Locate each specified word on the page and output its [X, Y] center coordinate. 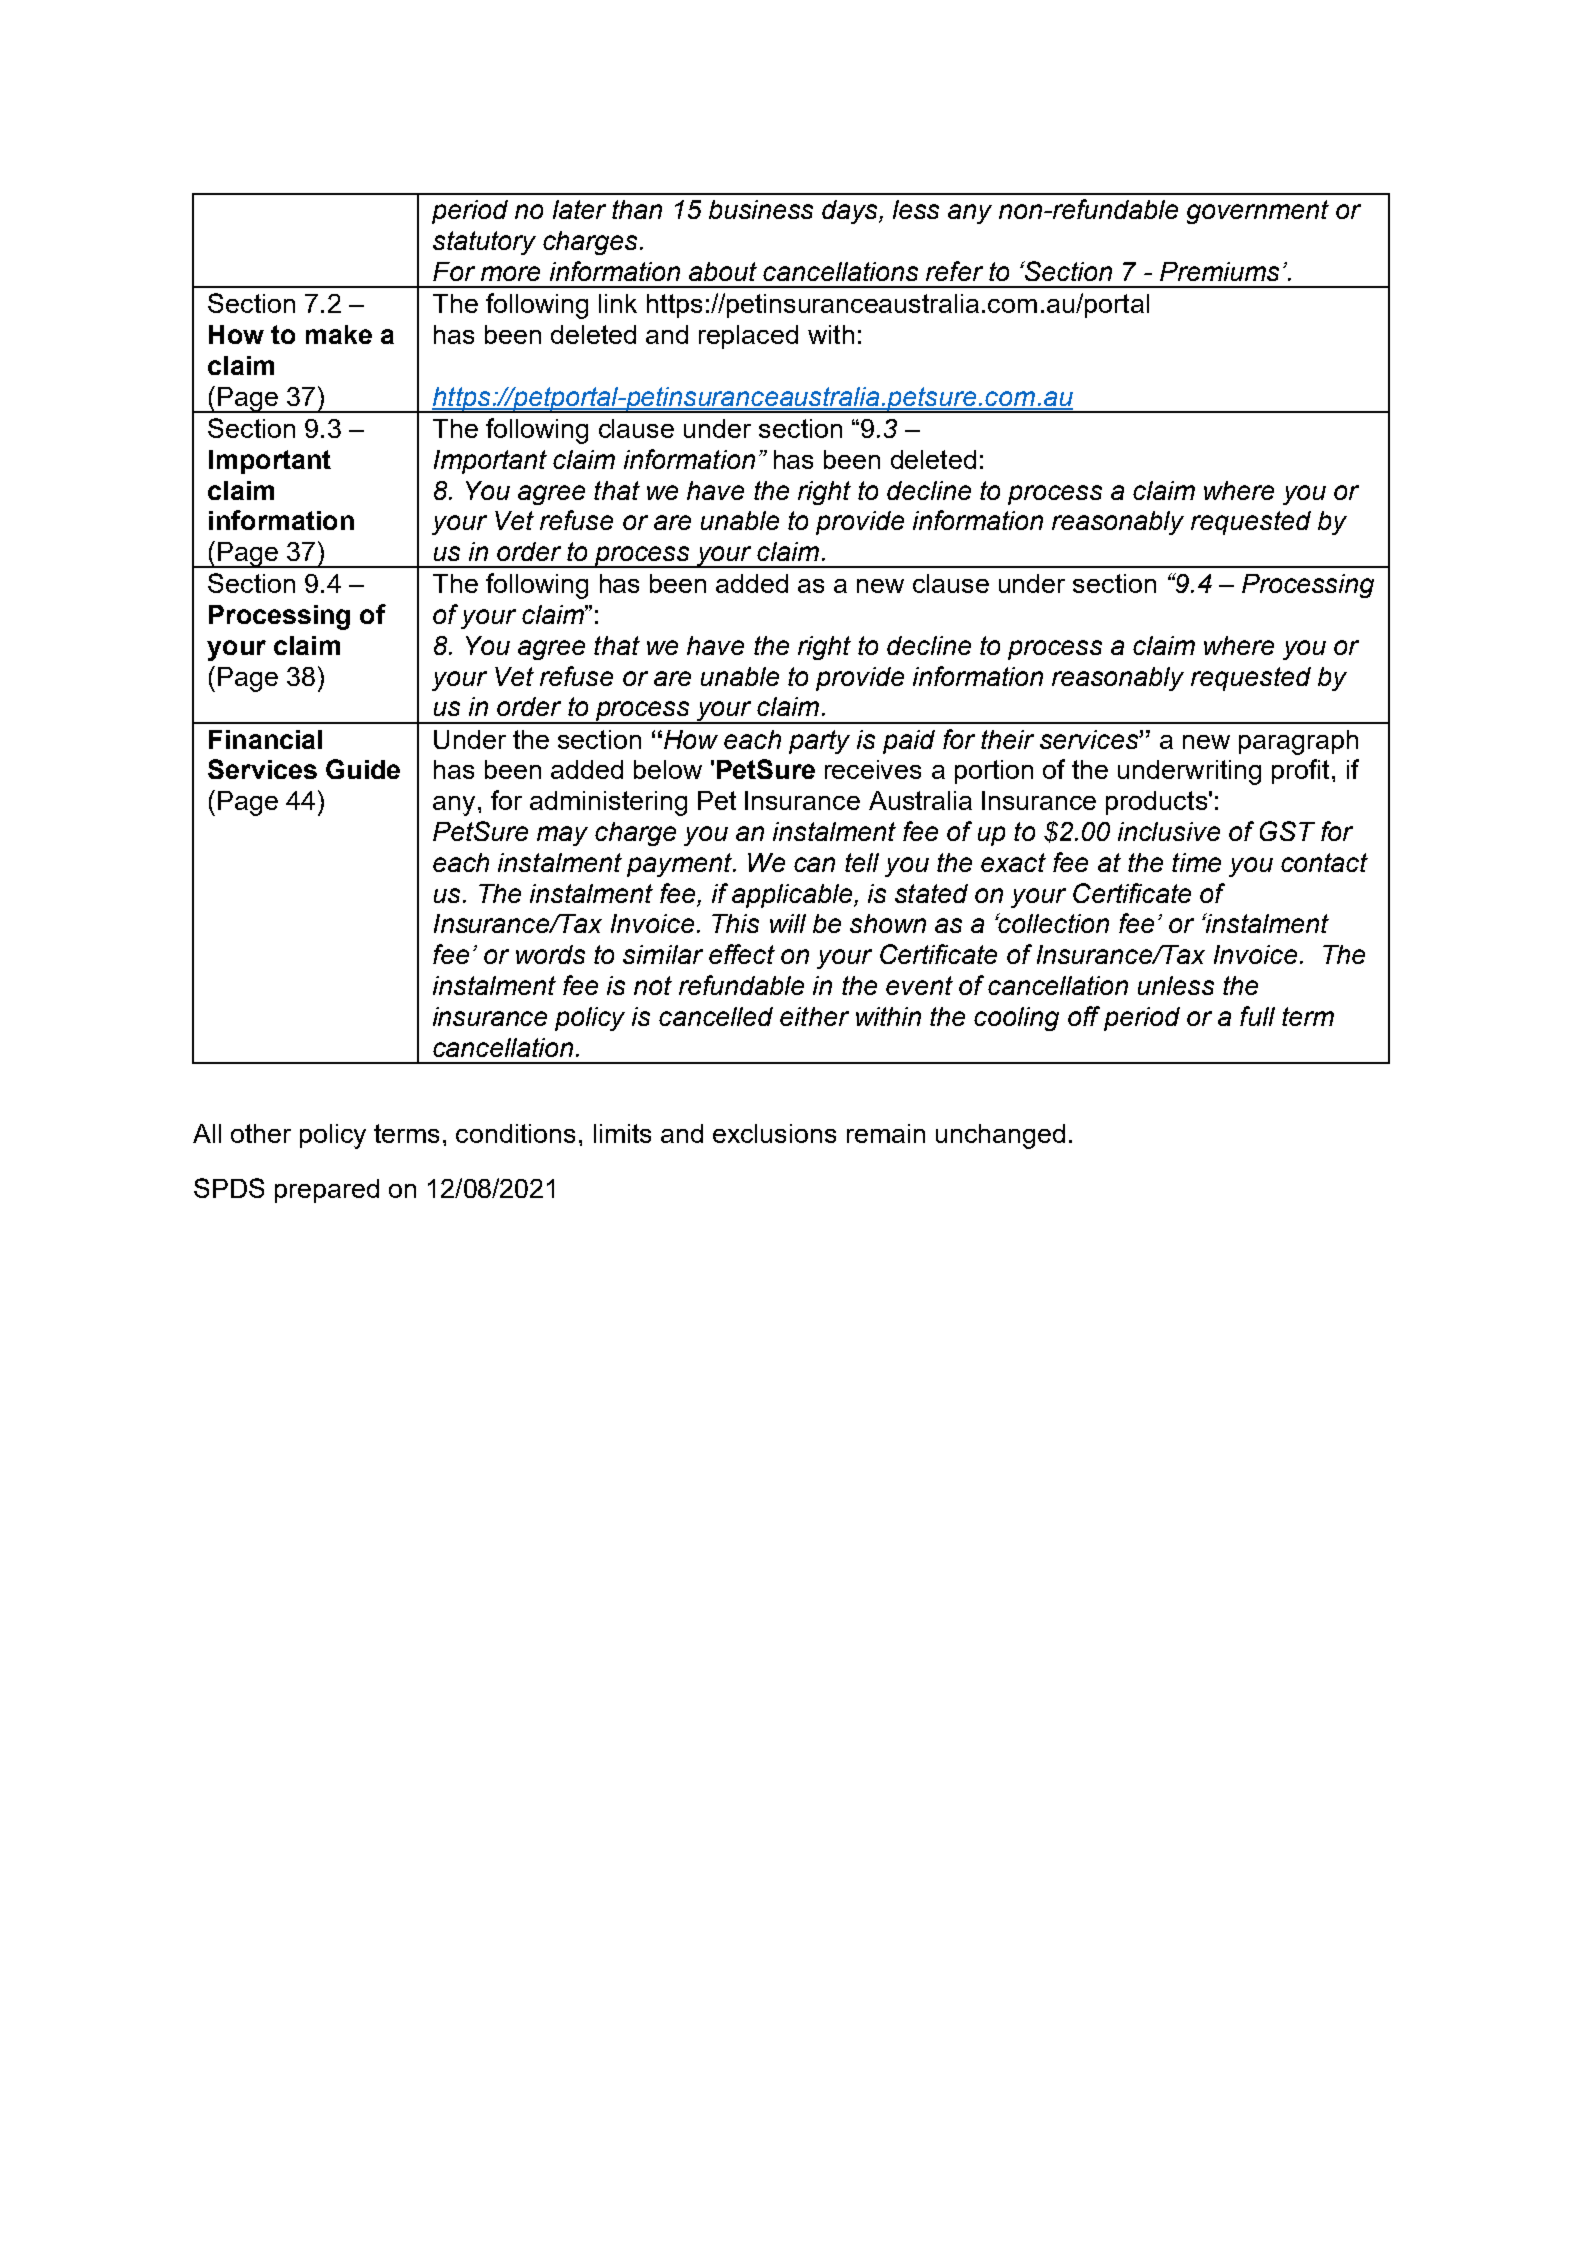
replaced [748, 337]
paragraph [1298, 742]
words [550, 954]
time [1196, 862]
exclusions [774, 1133]
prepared [327, 1191]
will [788, 923]
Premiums [1219, 271]
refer [954, 271]
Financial [265, 739]
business [761, 209]
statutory [484, 243]
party [819, 742]
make [339, 334]
